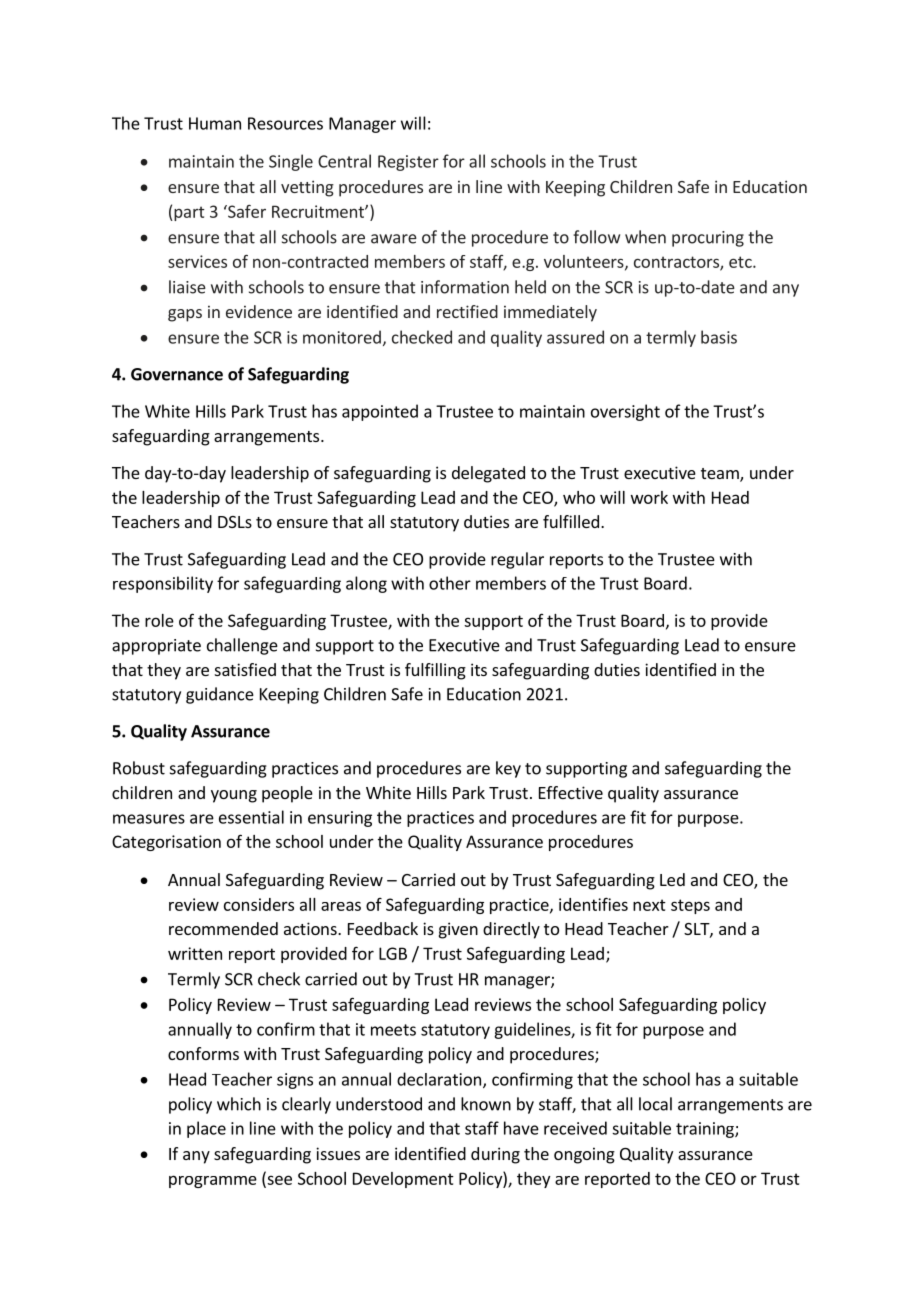 The height and width of the screenshot is (1308, 924). Describe the element at coordinates (625, 412) in the screenshot. I see `oversight` at that location.
